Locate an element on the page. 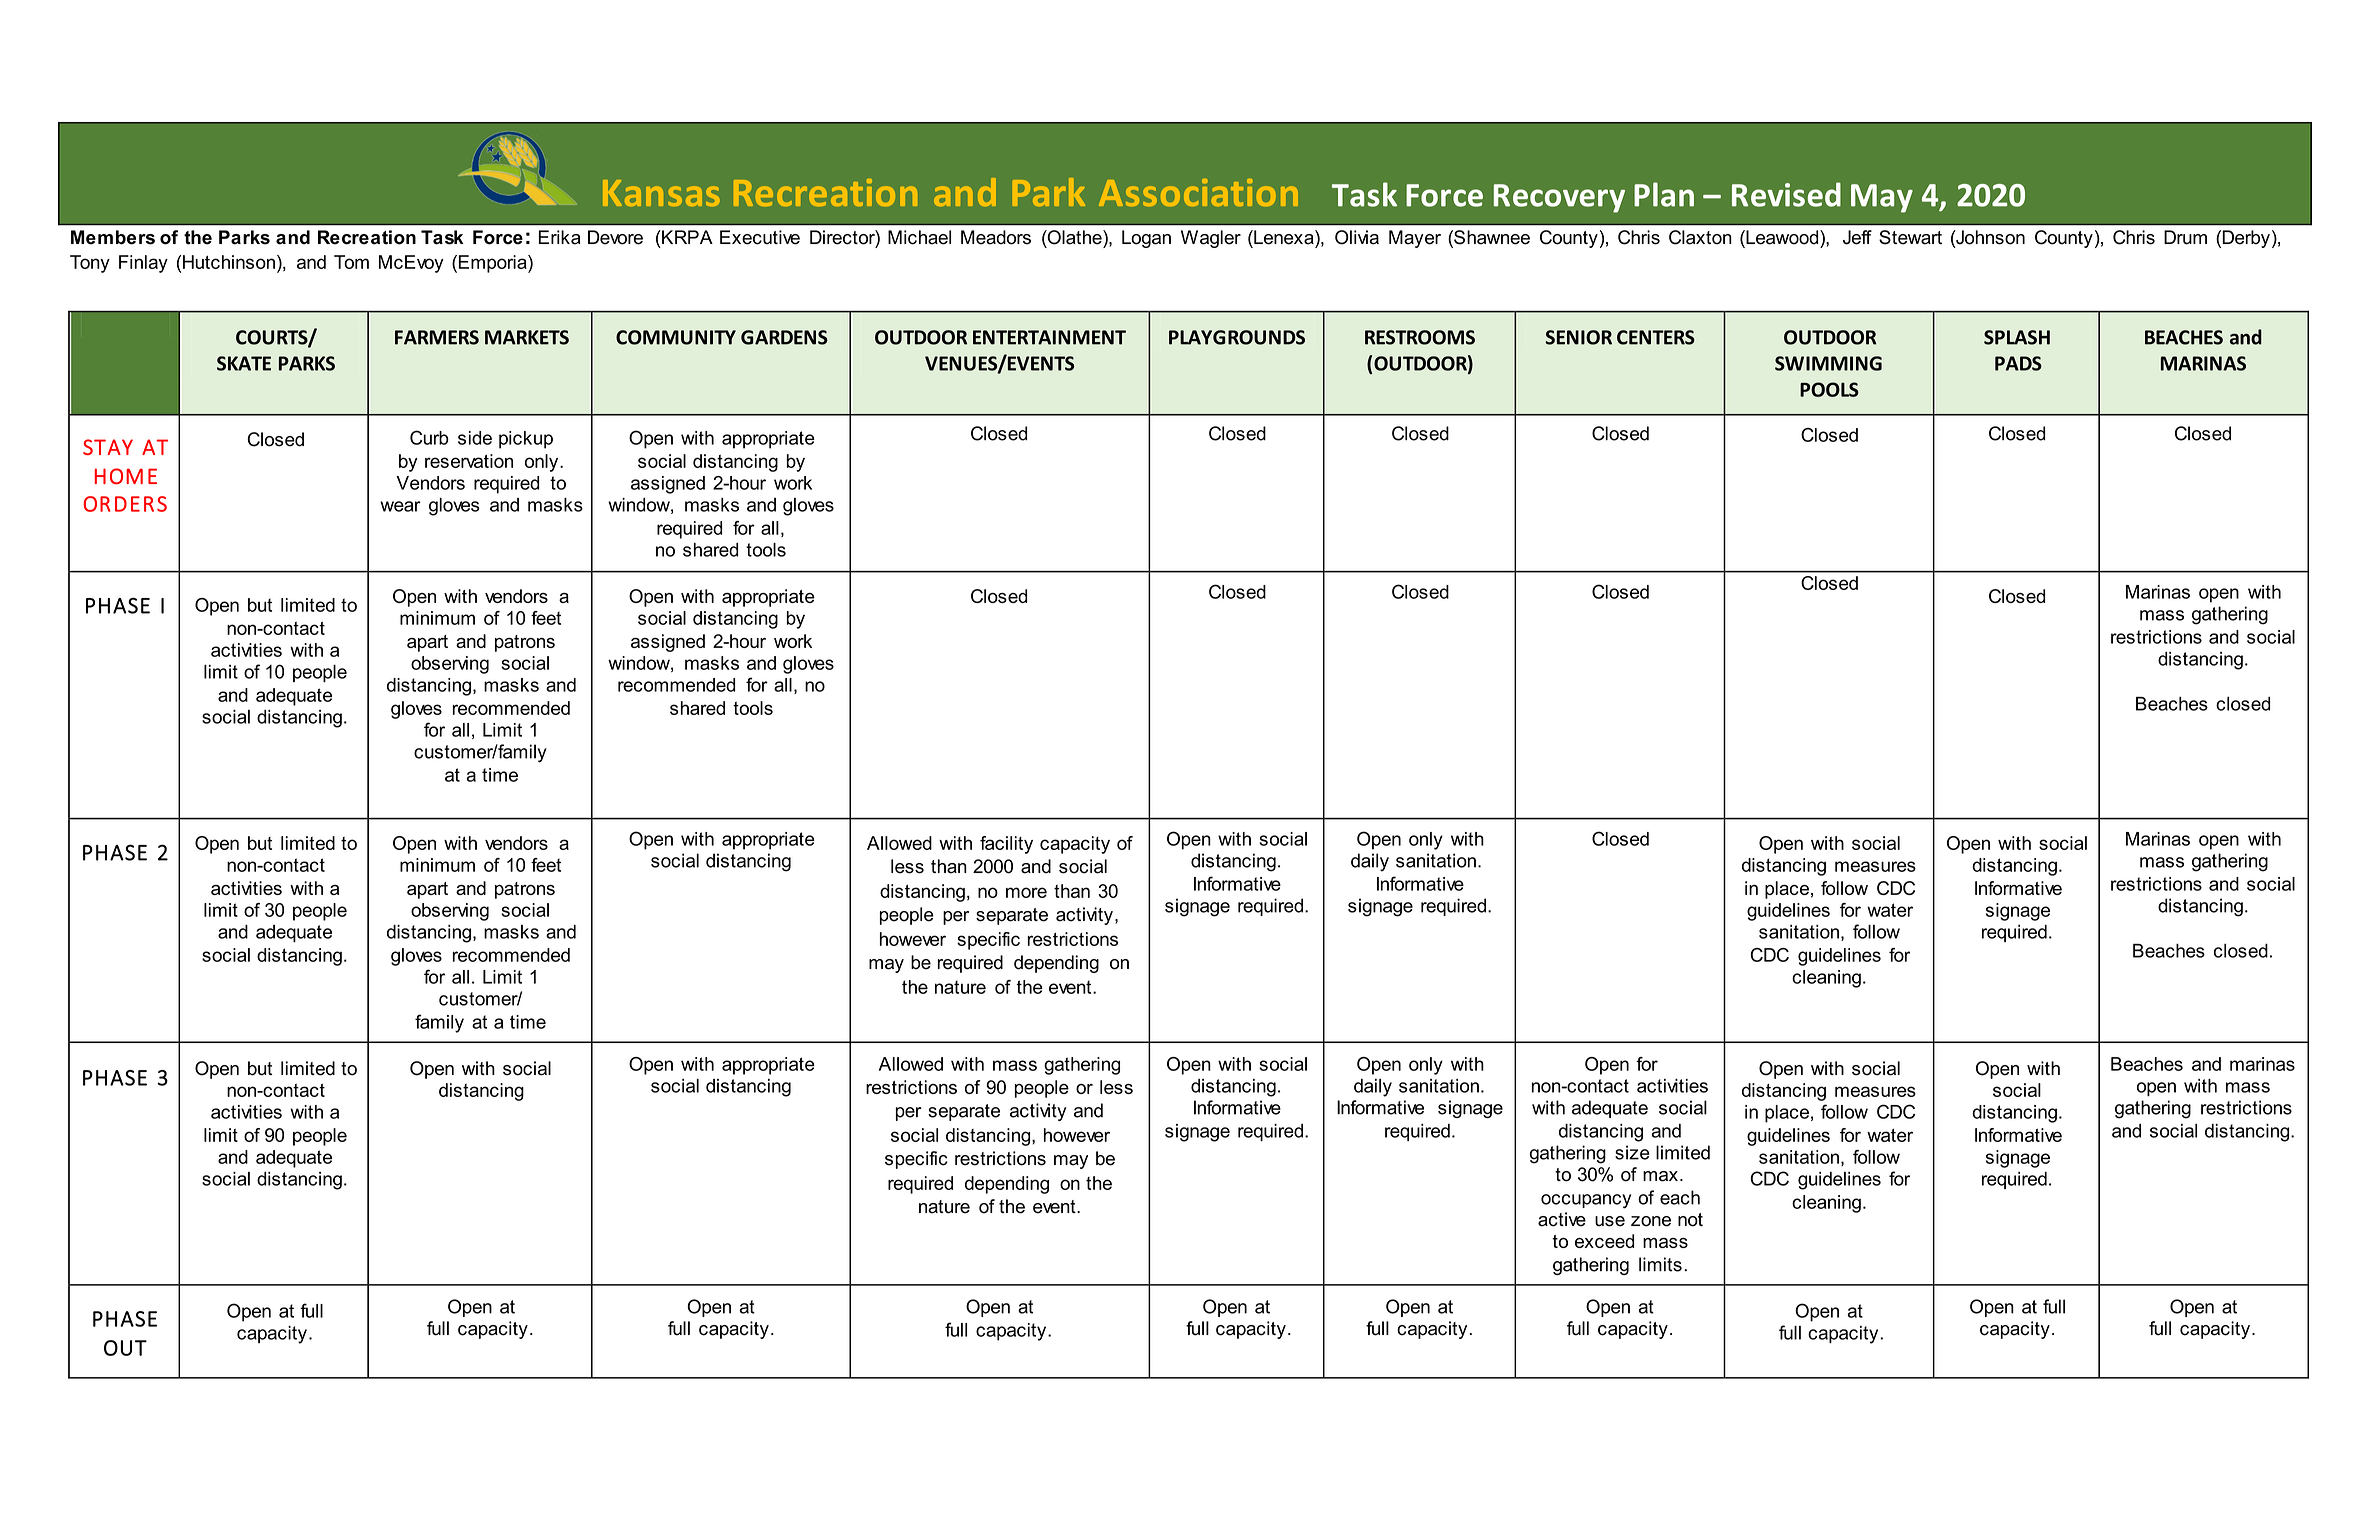 Image resolution: width=2370 pixels, height=1534 pixels. more is located at coordinates (1026, 892).
